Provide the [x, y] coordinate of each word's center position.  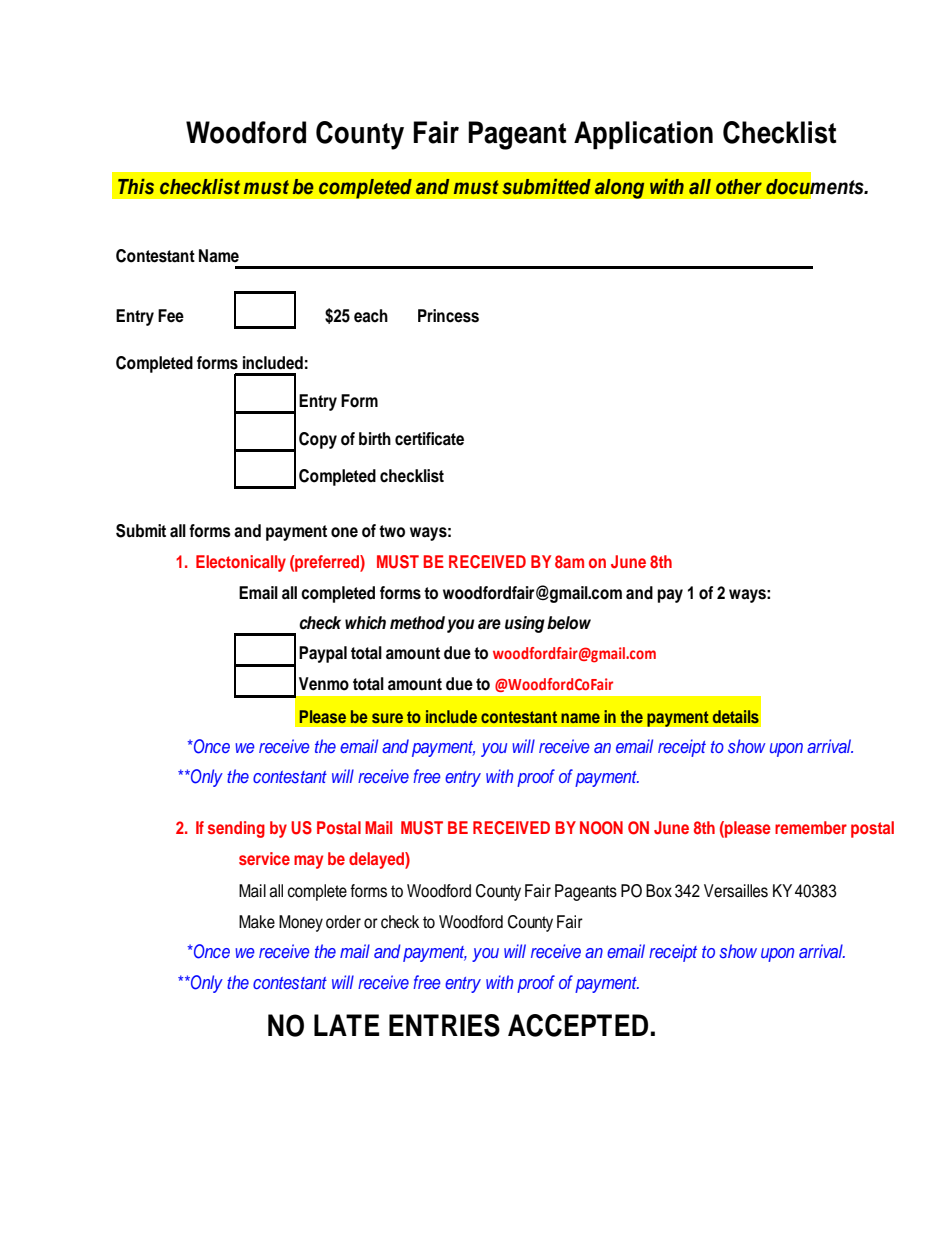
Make [257, 922]
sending [236, 829]
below [569, 623]
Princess [448, 316]
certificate [429, 439]
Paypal [323, 654]
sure [387, 718]
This [136, 187]
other [739, 187]
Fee [171, 316]
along [619, 188]
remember [811, 827]
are [489, 624]
